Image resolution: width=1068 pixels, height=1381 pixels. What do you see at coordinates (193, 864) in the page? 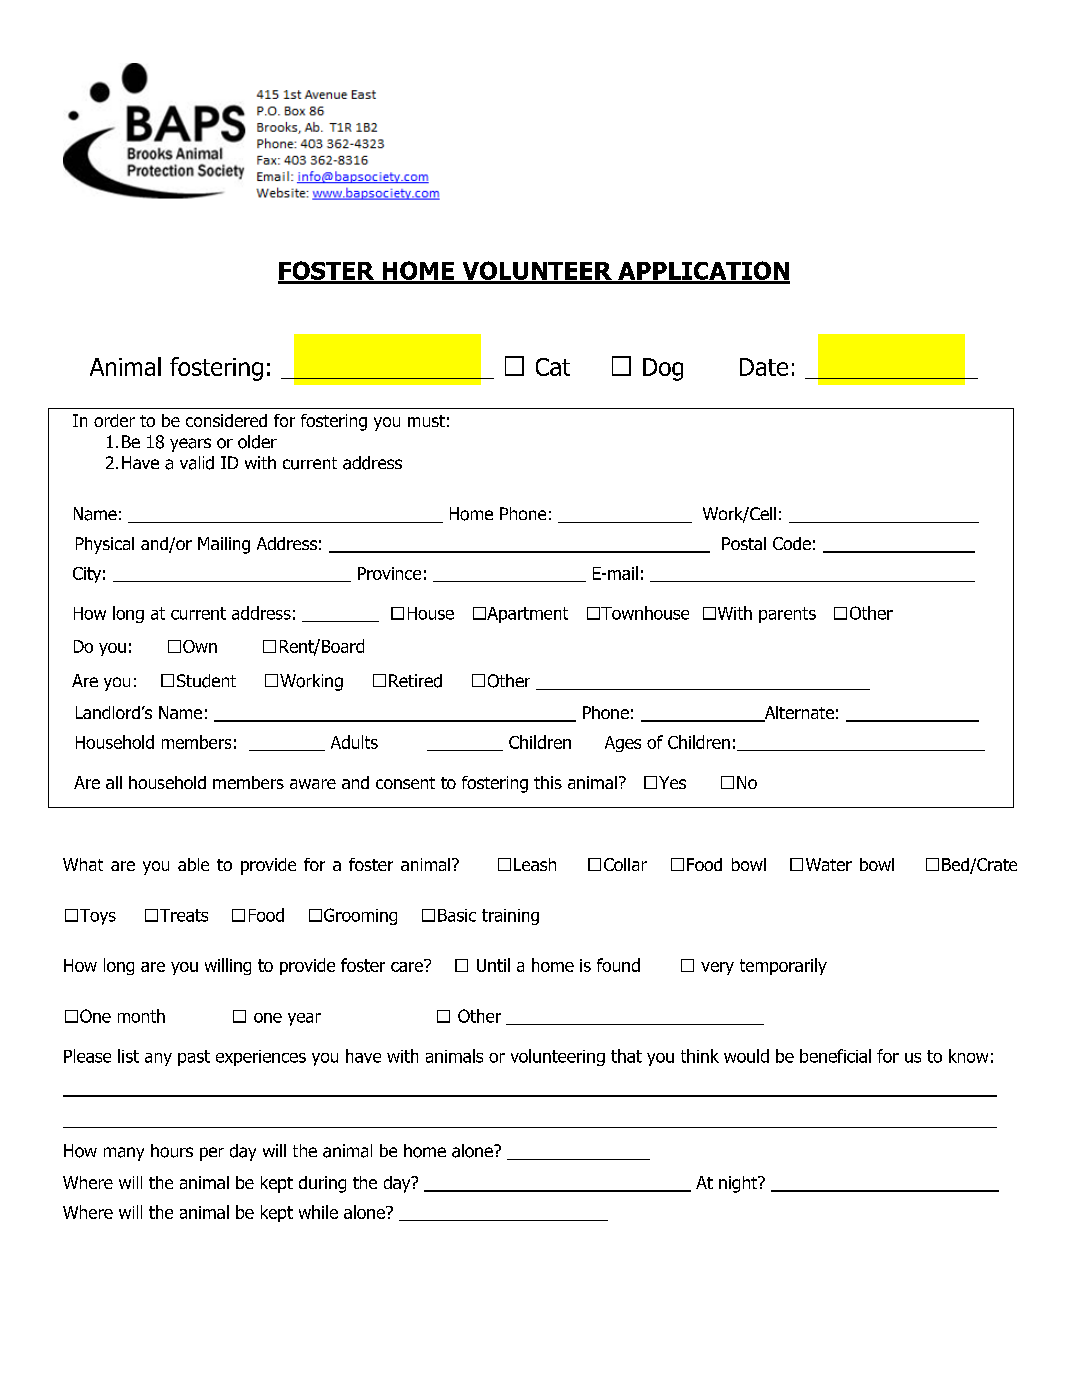
I see `able` at bounding box center [193, 864].
